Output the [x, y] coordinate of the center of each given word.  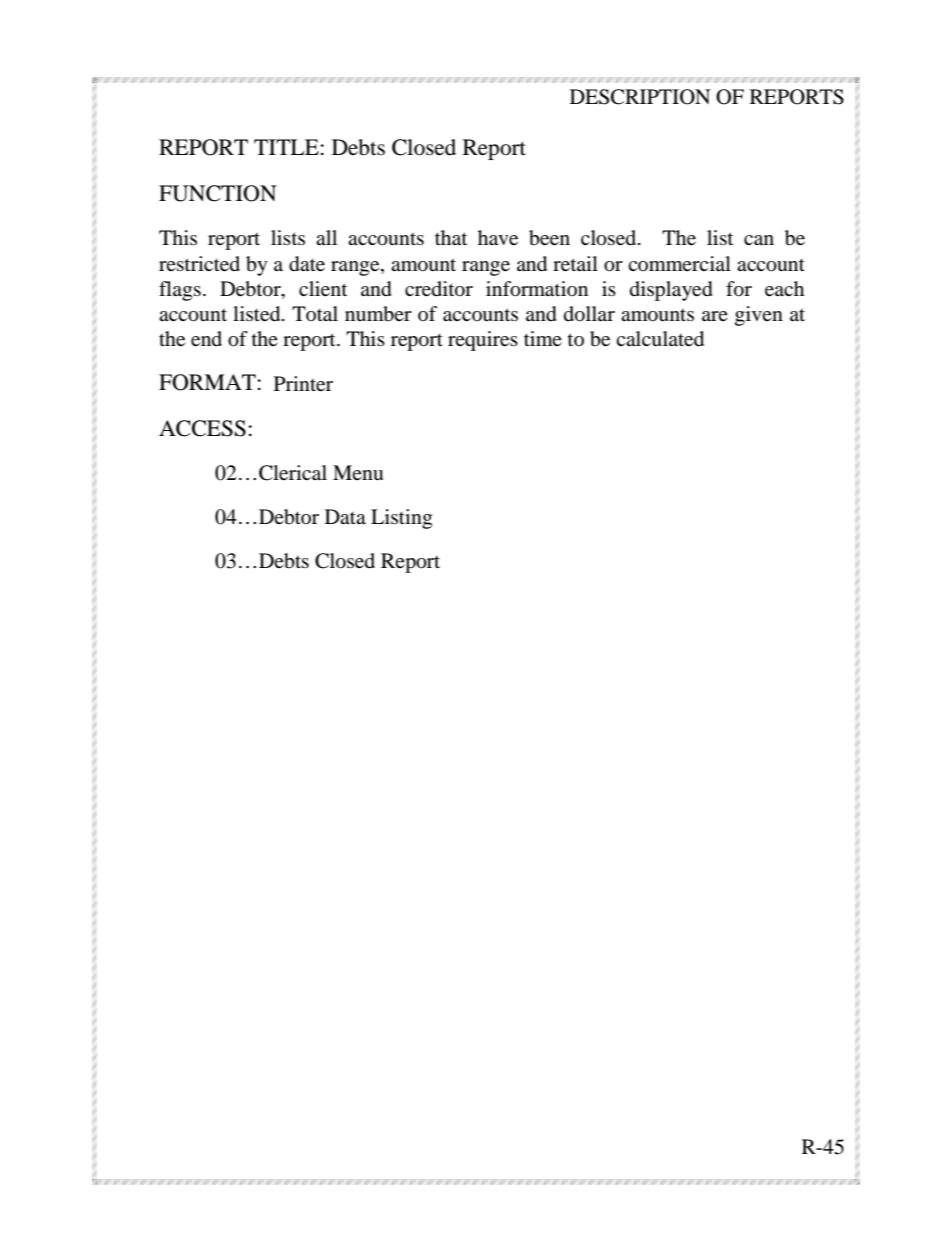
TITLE [286, 147]
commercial [679, 263]
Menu [358, 472]
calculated [660, 339]
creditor [439, 289]
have [498, 238]
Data [345, 516]
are [715, 316]
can [759, 240]
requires [483, 341]
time [543, 338]
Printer [303, 384]
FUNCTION [218, 193]
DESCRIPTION [640, 97]
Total [315, 314]
